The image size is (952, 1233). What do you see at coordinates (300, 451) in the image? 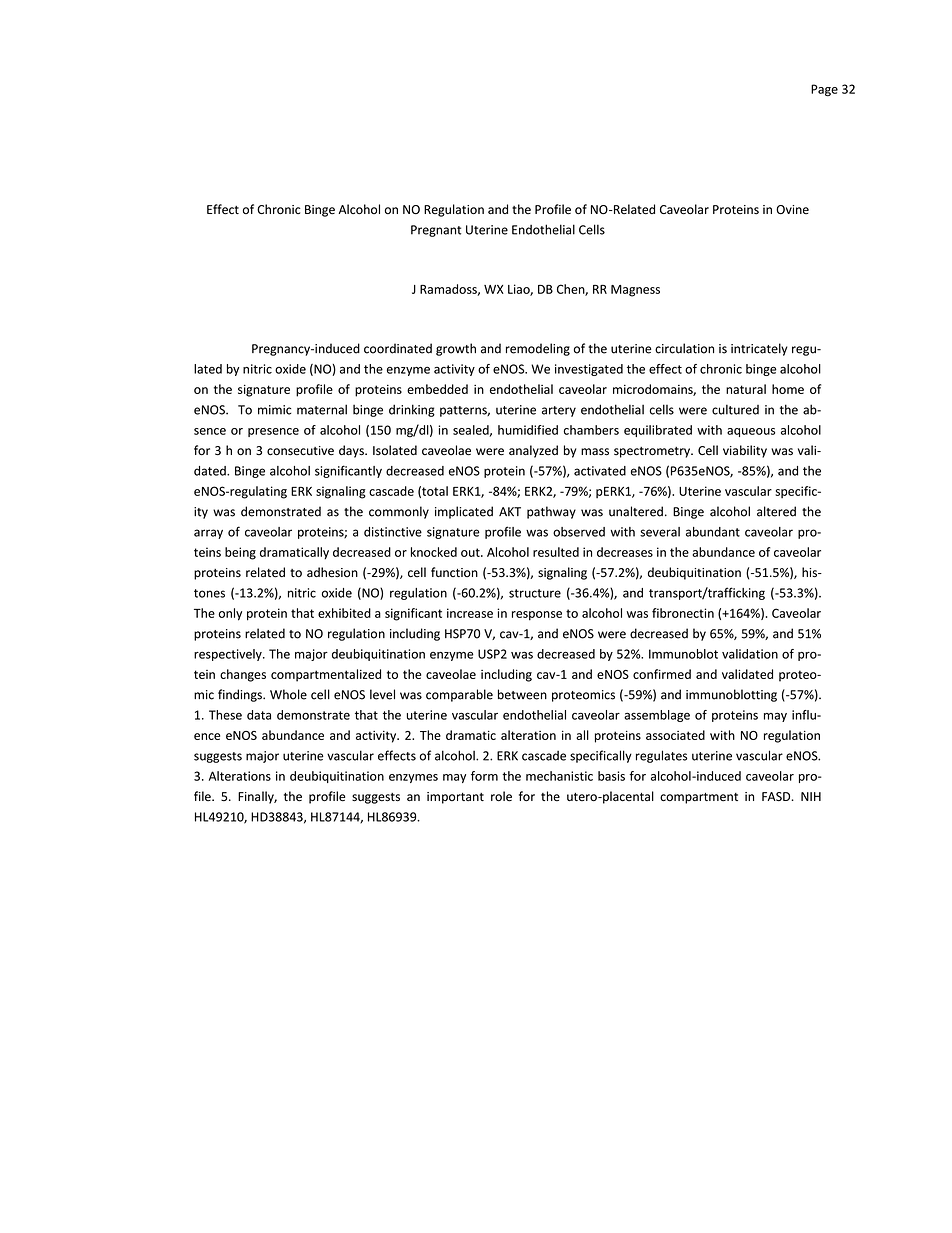
I see `consecutive` at bounding box center [300, 451].
